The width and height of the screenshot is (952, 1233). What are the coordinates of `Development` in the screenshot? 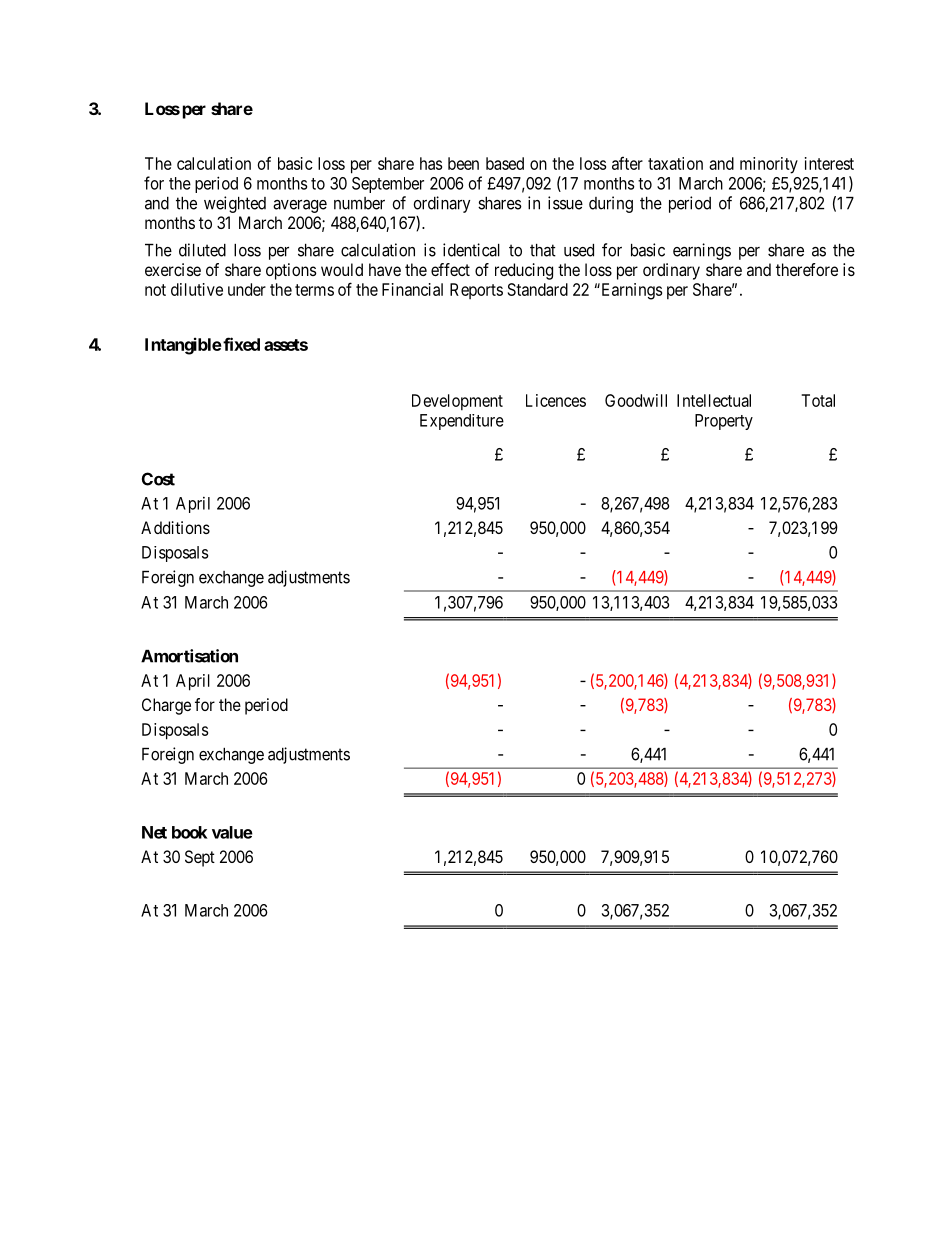 It's located at (457, 402).
